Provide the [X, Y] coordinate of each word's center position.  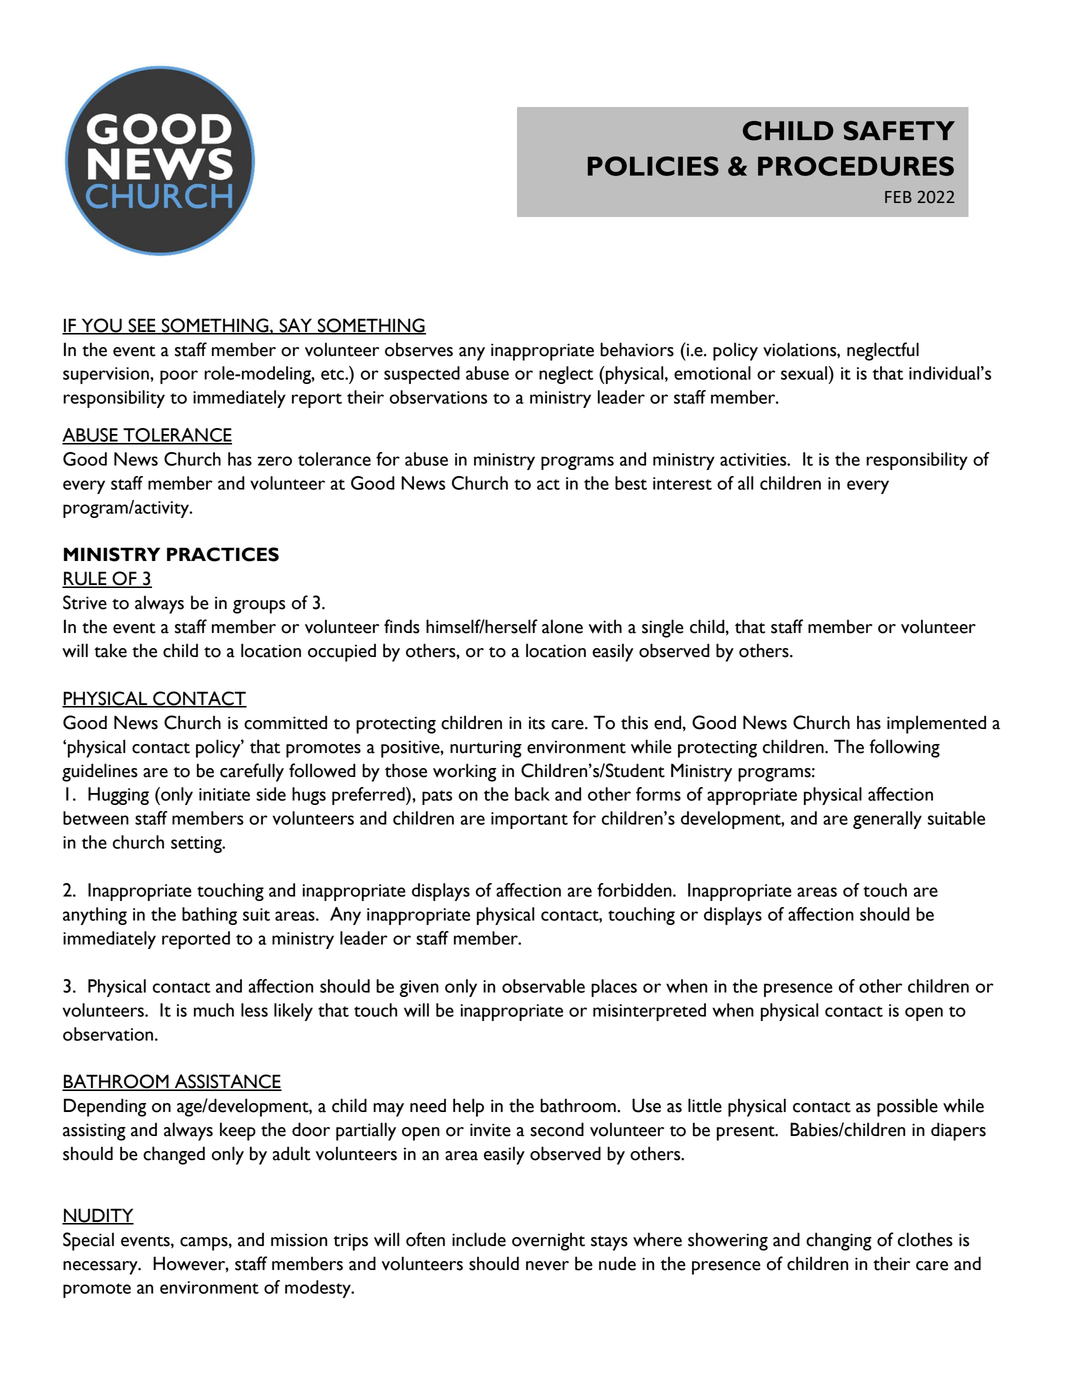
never [547, 1266]
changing [839, 1241]
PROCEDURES [856, 166]
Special [88, 1241]
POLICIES [653, 166]
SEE [142, 326]
